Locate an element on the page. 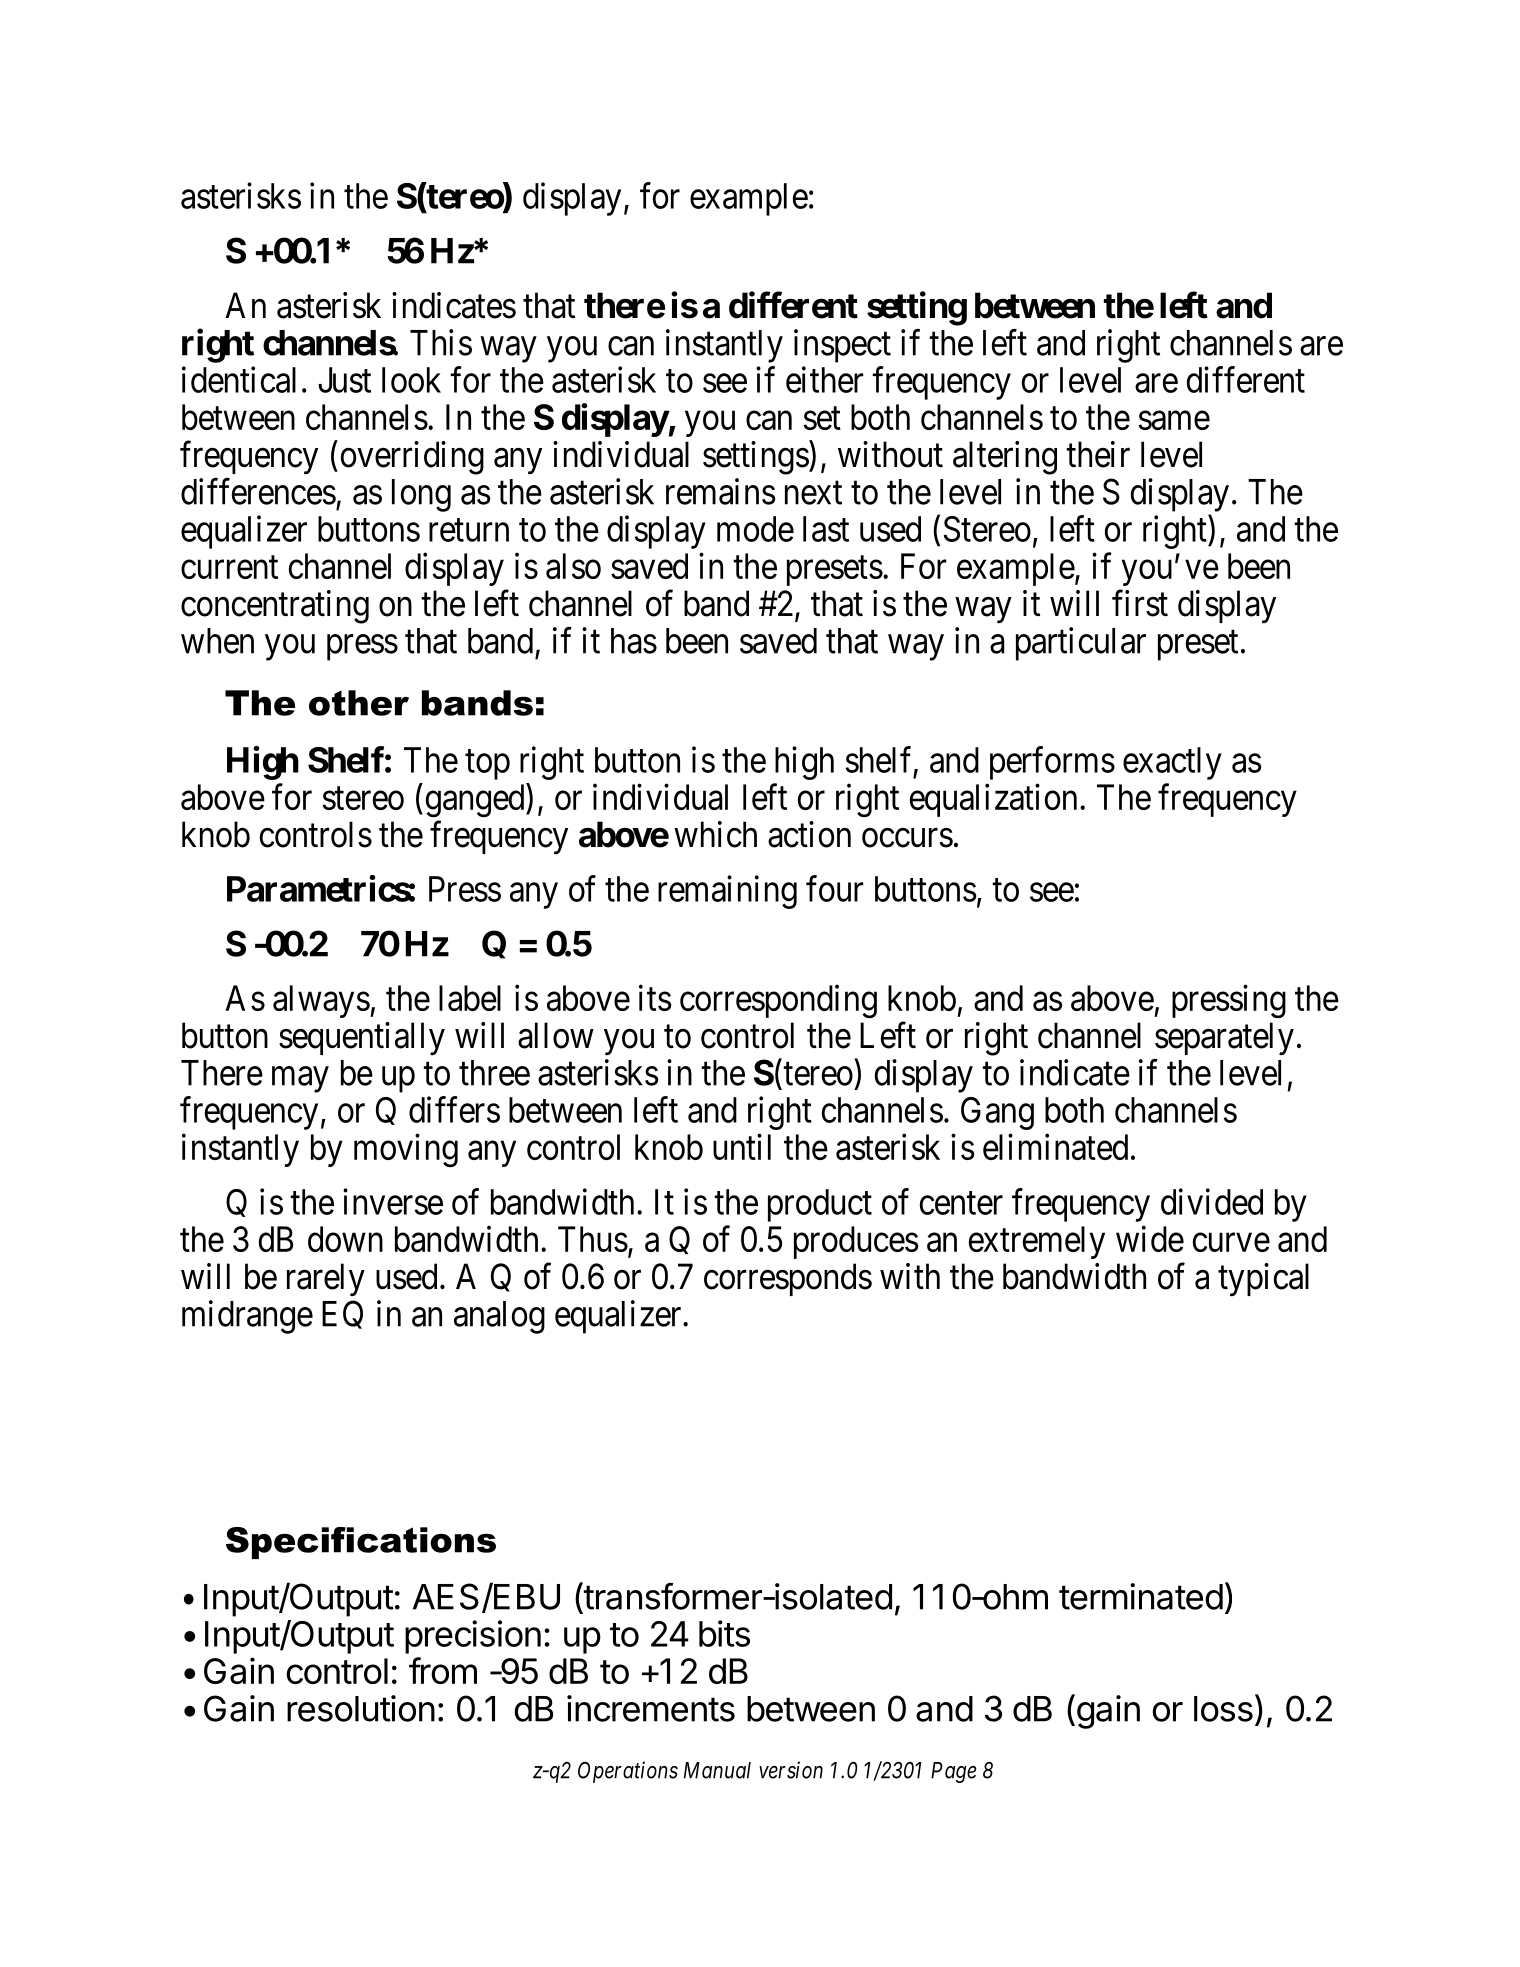 The height and width of the image is (1967, 1520). their is located at coordinates (1098, 454).
